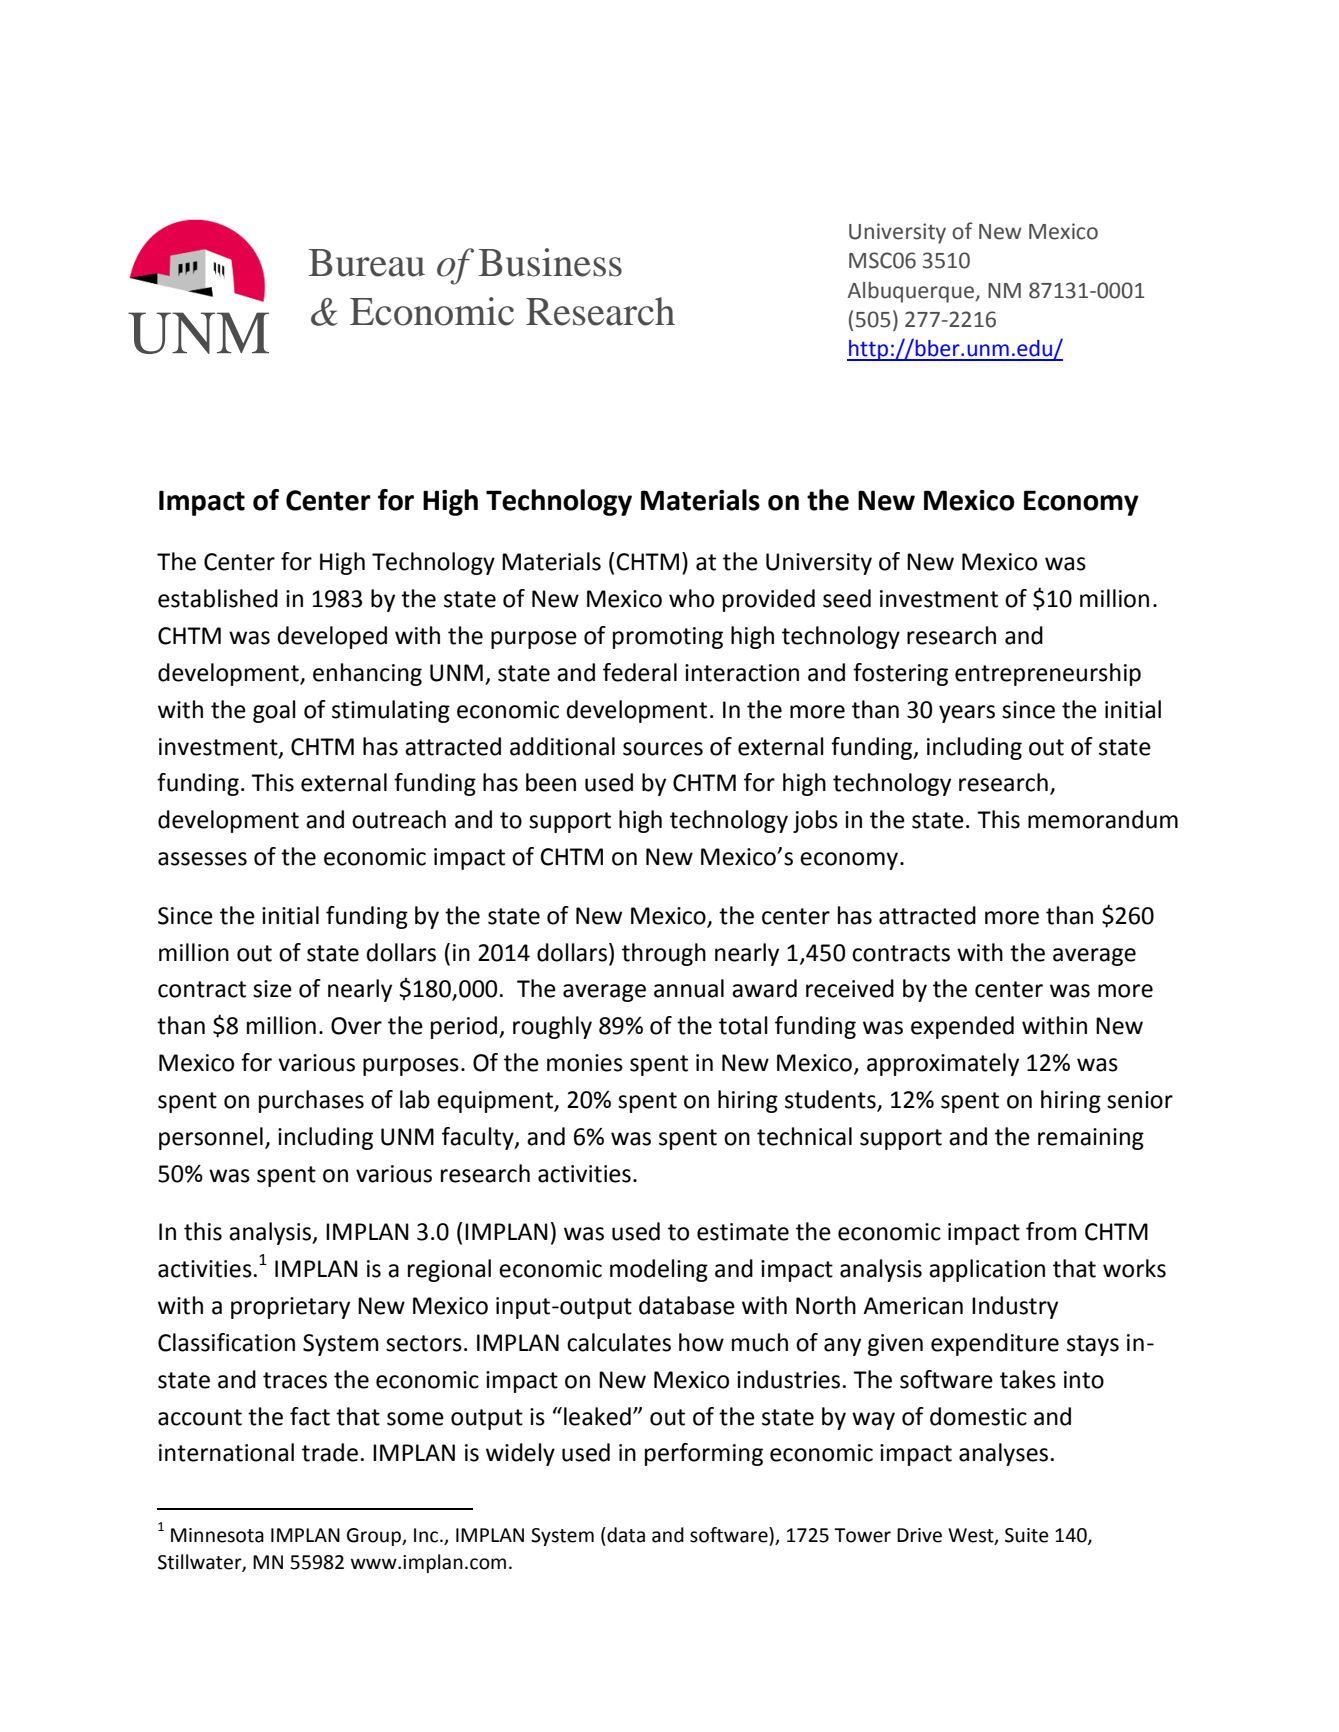 This image has width=1339, height=1732. Describe the element at coordinates (366, 263) in the image. I see `Bureau` at that location.
